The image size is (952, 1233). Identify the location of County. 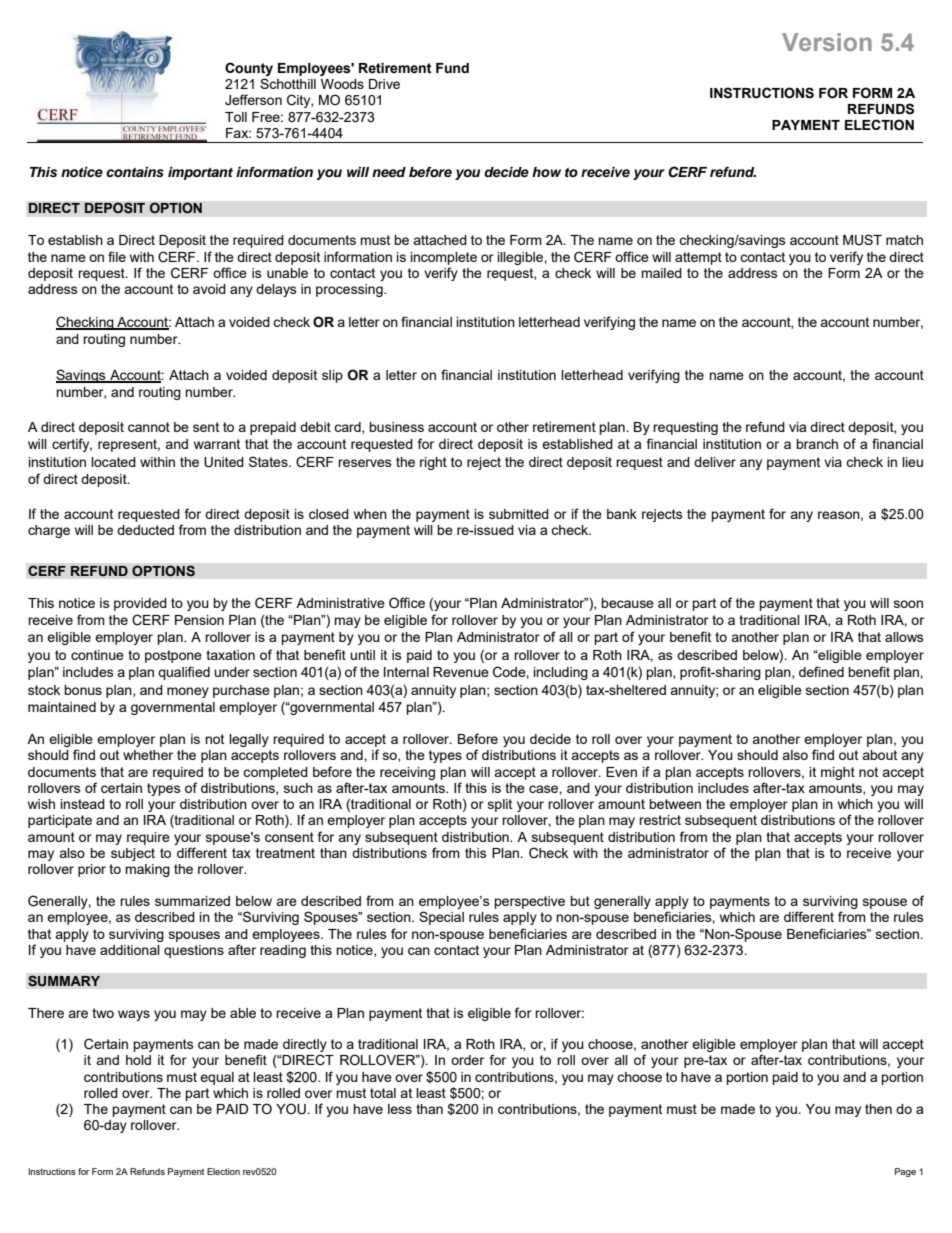
(249, 70).
